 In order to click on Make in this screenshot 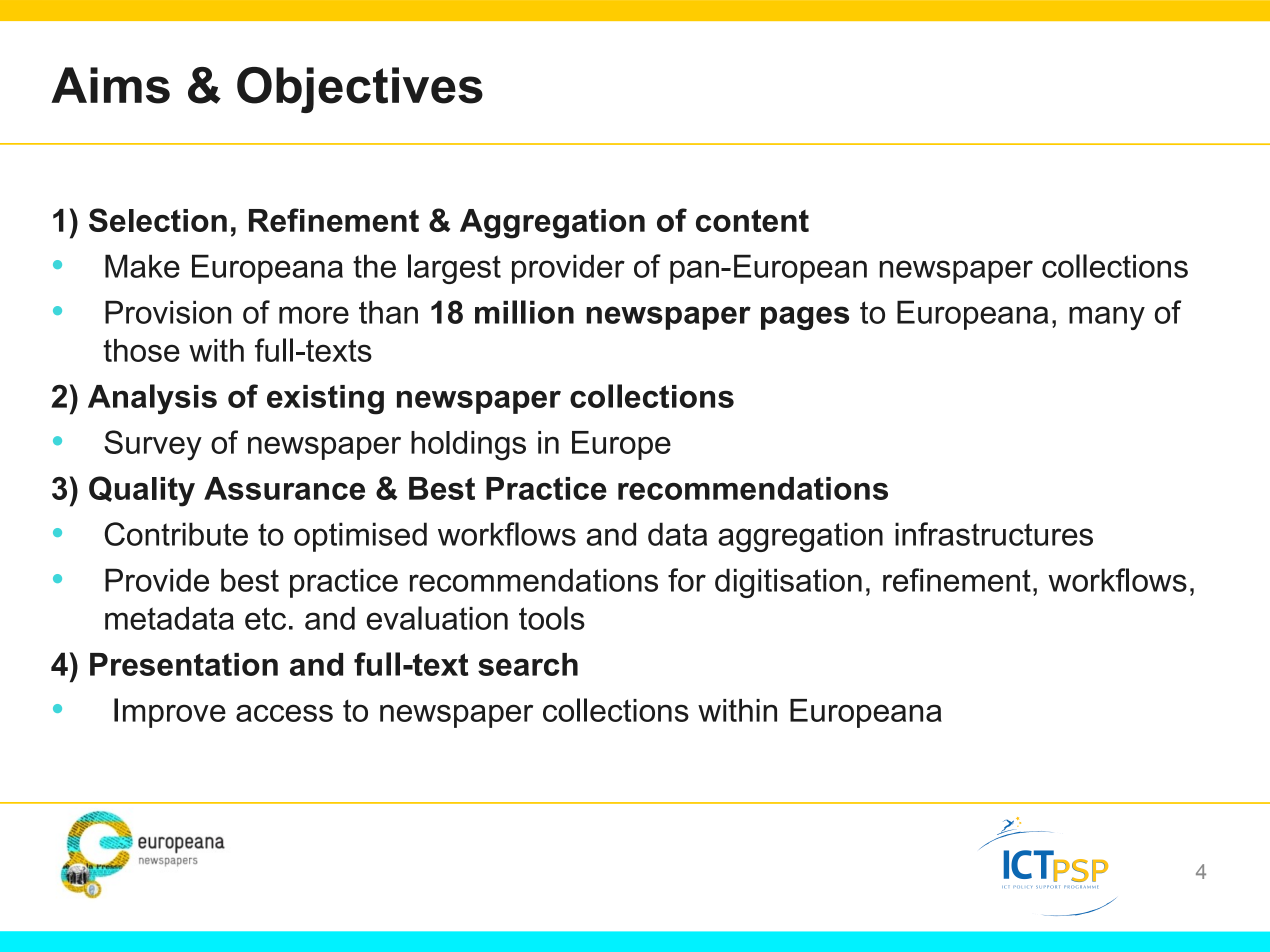, I will do `click(142, 266)`.
